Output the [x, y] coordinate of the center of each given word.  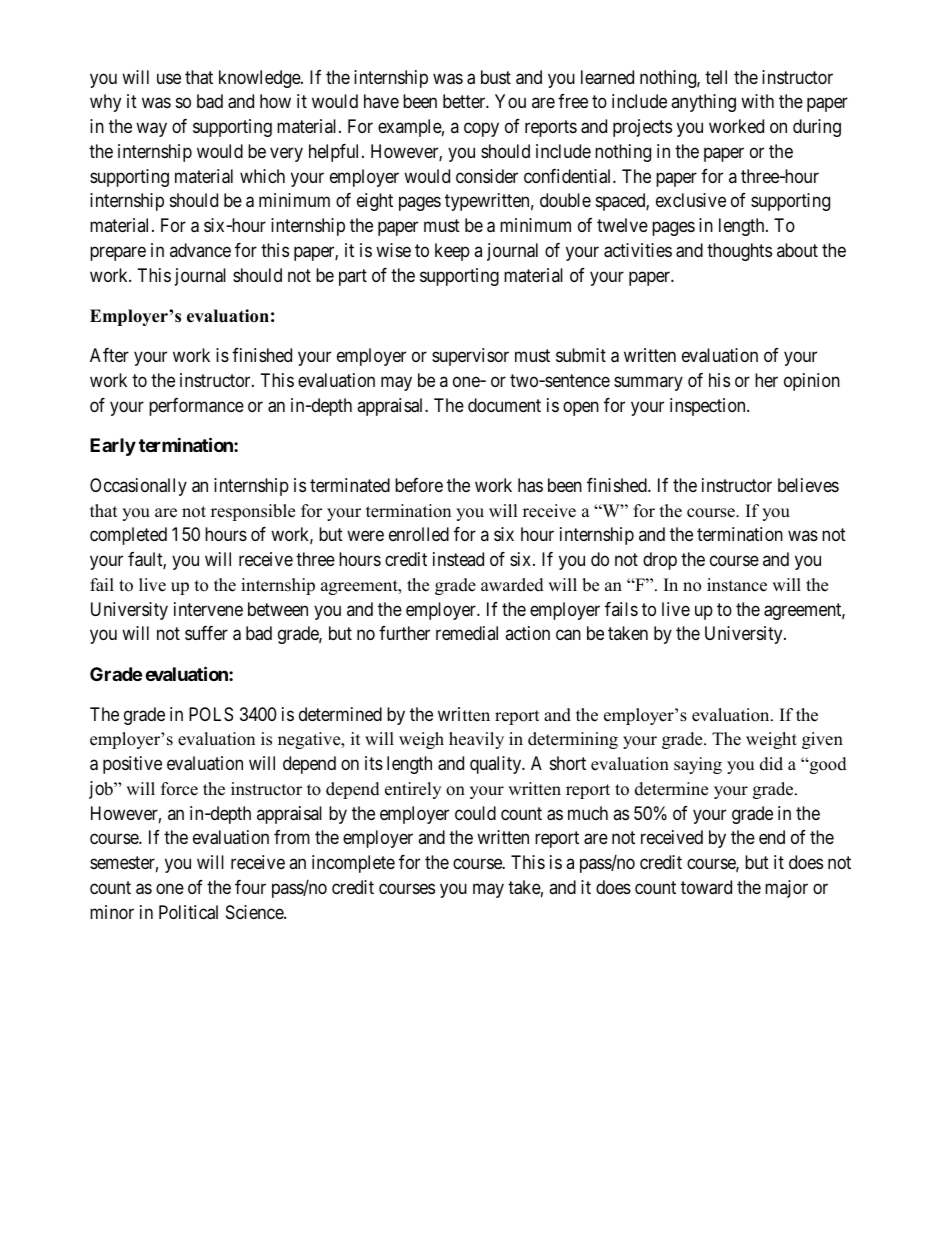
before [419, 485]
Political [188, 912]
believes [808, 485]
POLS [211, 714]
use [169, 78]
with [757, 101]
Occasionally [138, 487]
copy [481, 130]
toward [706, 887]
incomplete [353, 864]
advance [200, 250]
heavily [476, 740]
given [822, 740]
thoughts [739, 252]
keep [452, 252]
